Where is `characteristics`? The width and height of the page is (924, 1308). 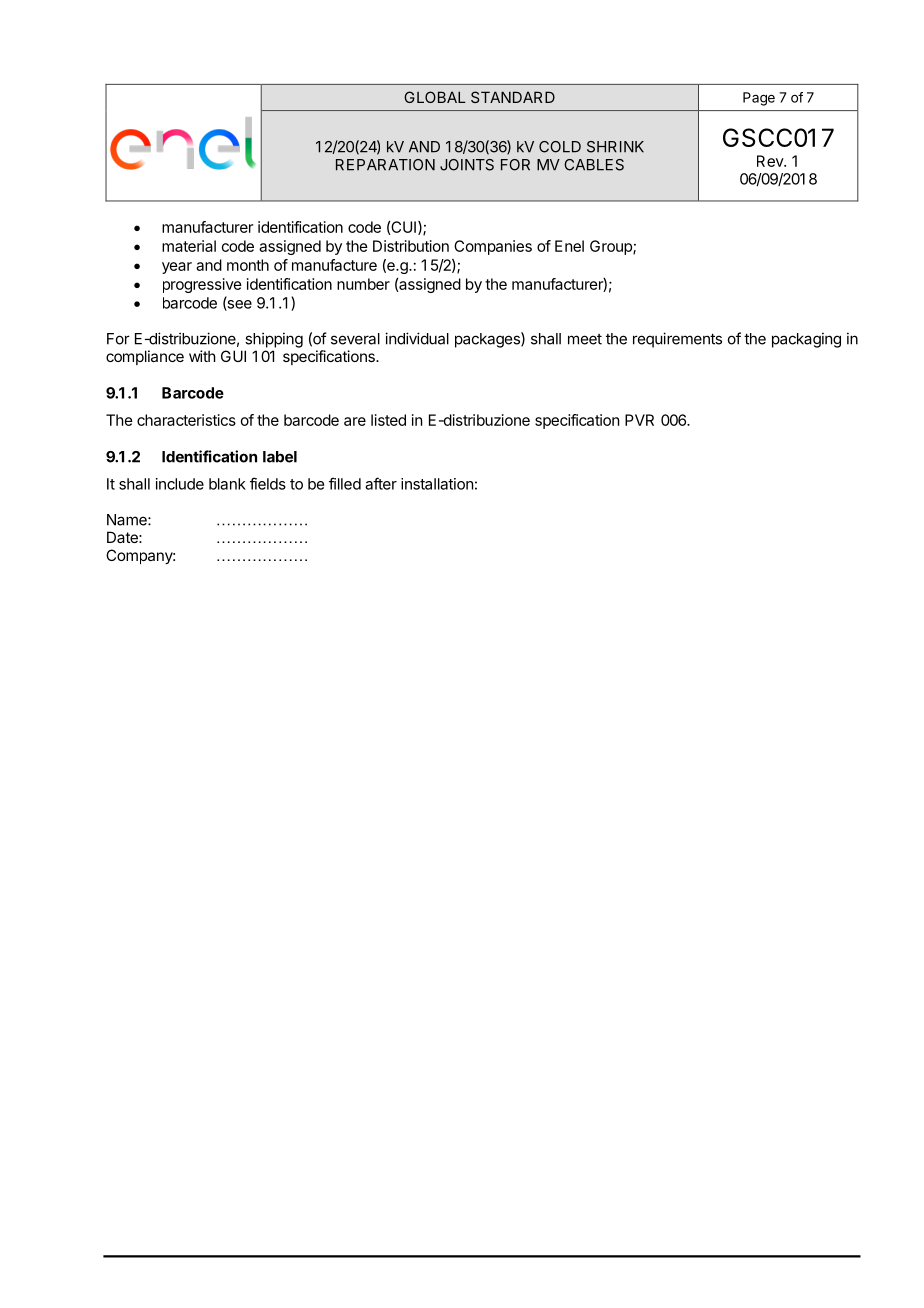
characteristics is located at coordinates (186, 420).
